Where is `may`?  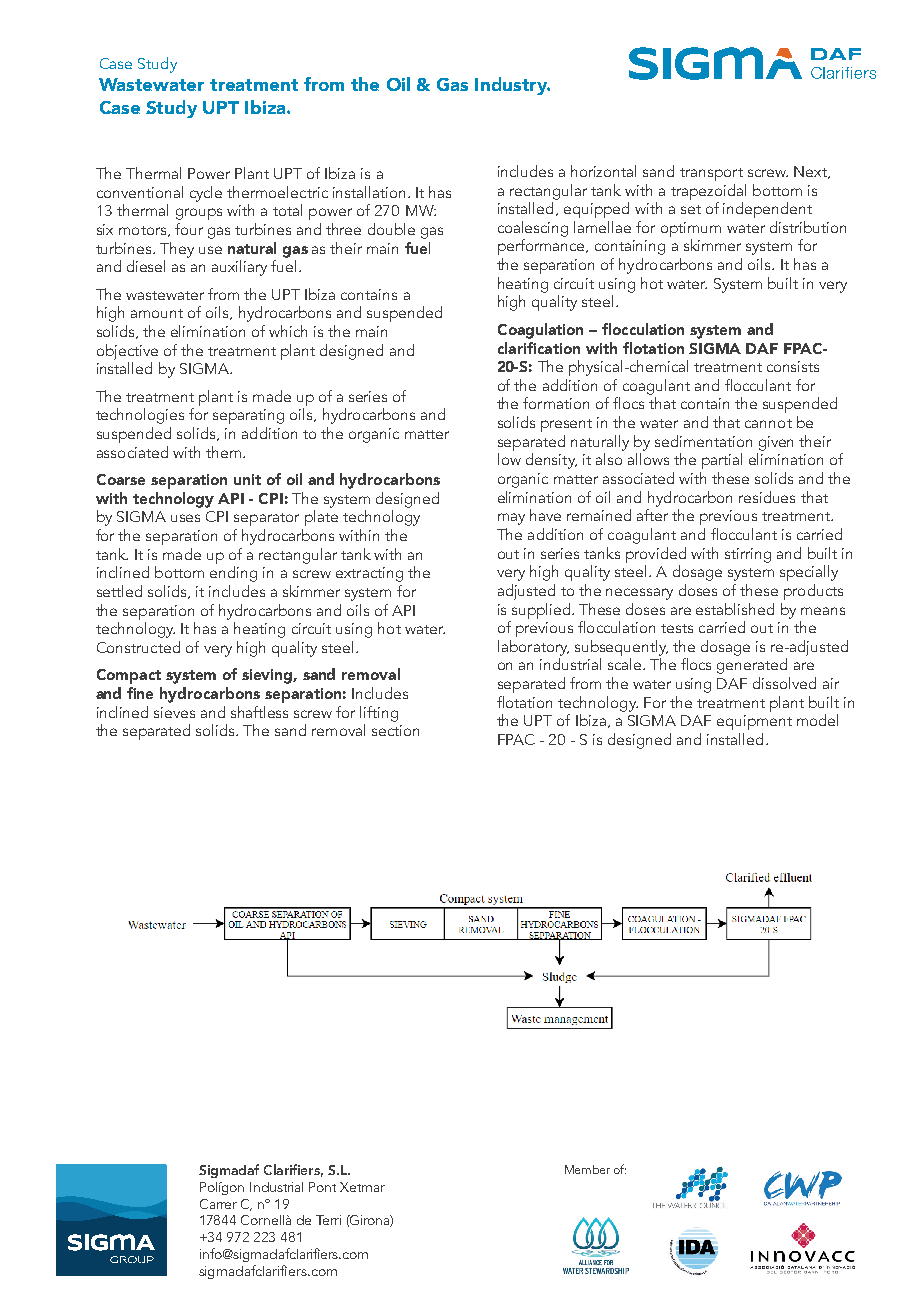 may is located at coordinates (511, 519).
